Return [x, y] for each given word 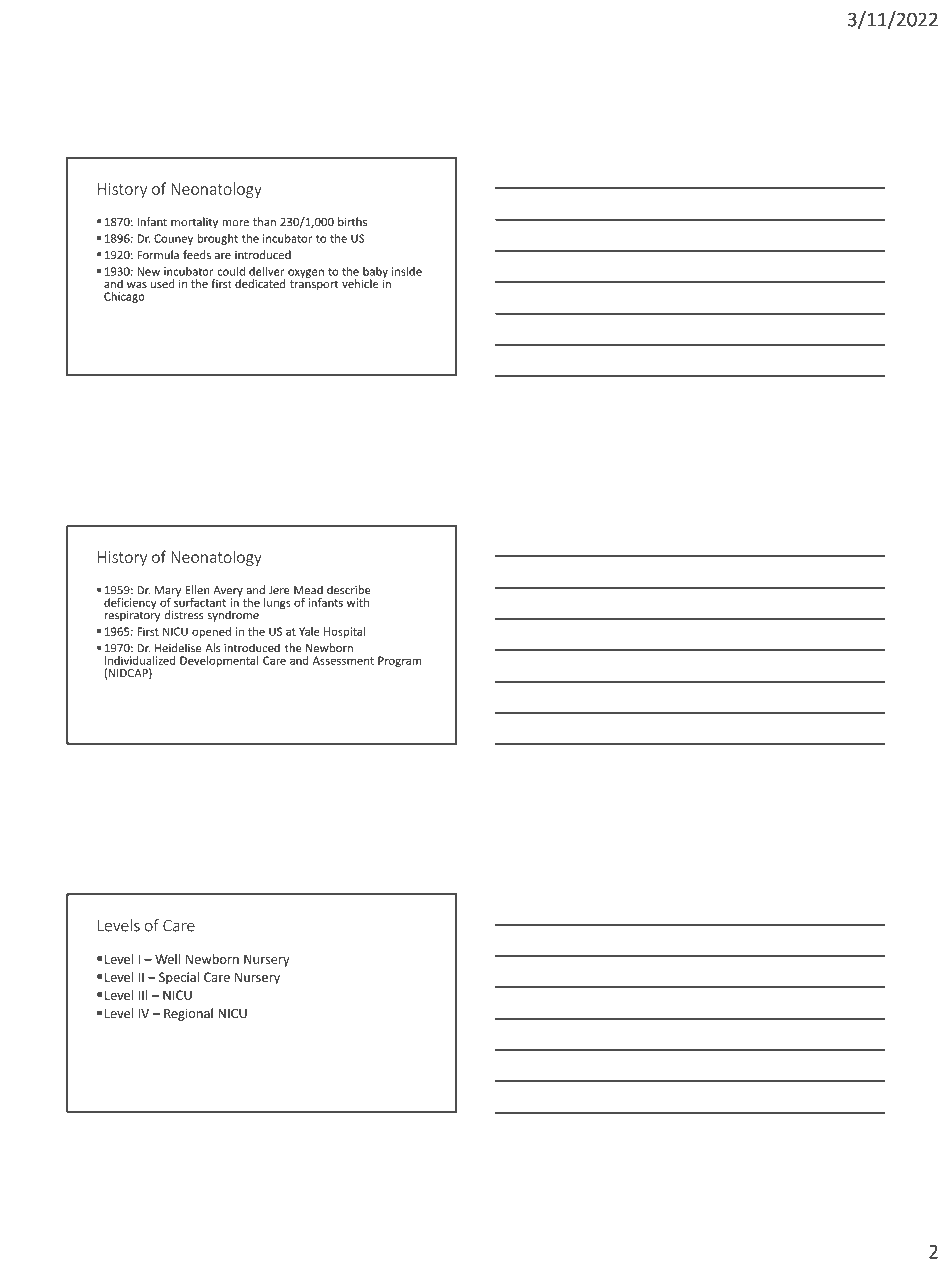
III [142, 995]
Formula [158, 255]
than [264, 222]
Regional [188, 1014]
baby [375, 273]
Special [179, 978]
